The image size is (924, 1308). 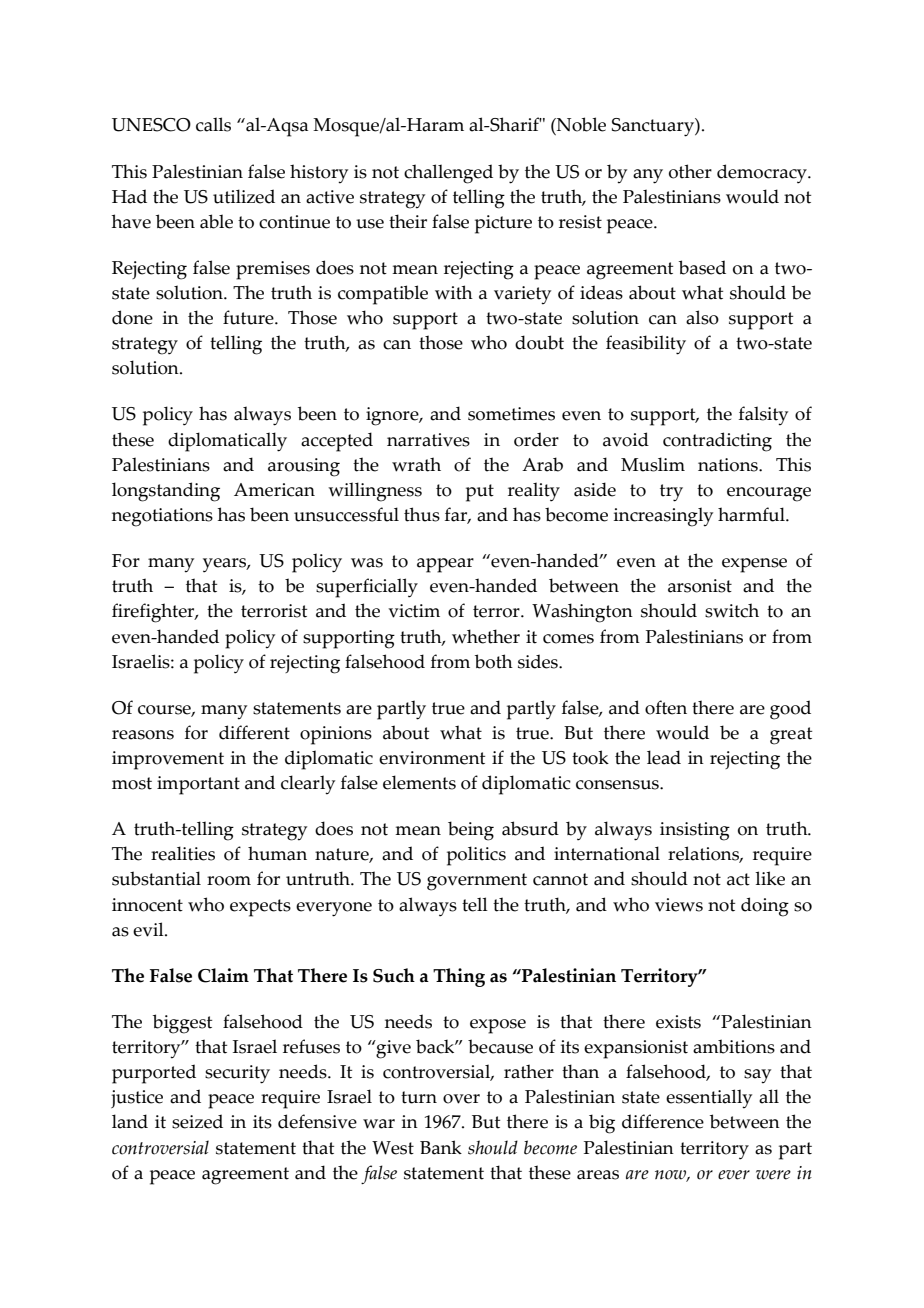 What do you see at coordinates (448, 174) in the screenshot?
I see `challenged` at bounding box center [448, 174].
